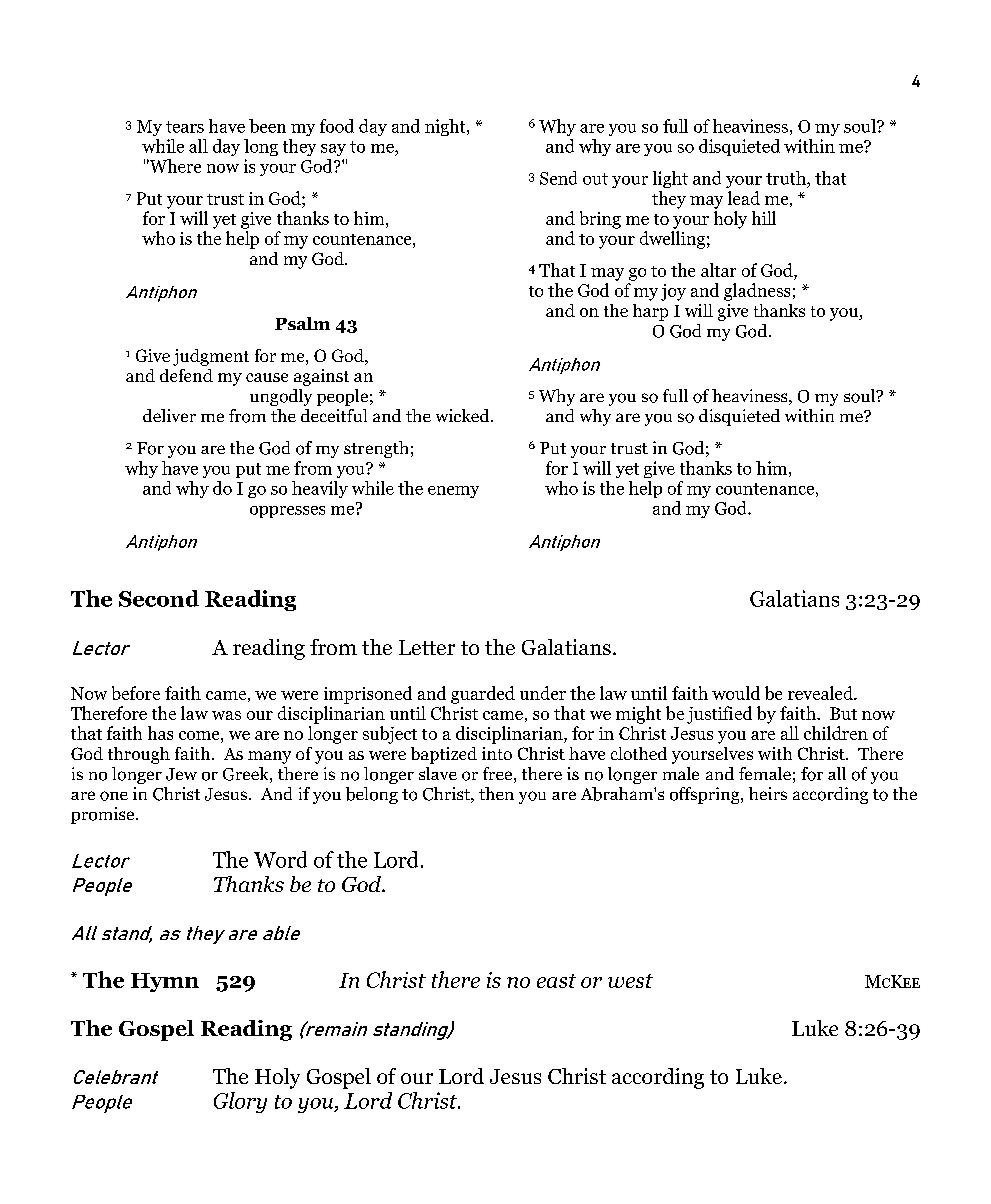 Image resolution: width=991 pixels, height=1204 pixels. I want to click on into, so click(497, 753).
